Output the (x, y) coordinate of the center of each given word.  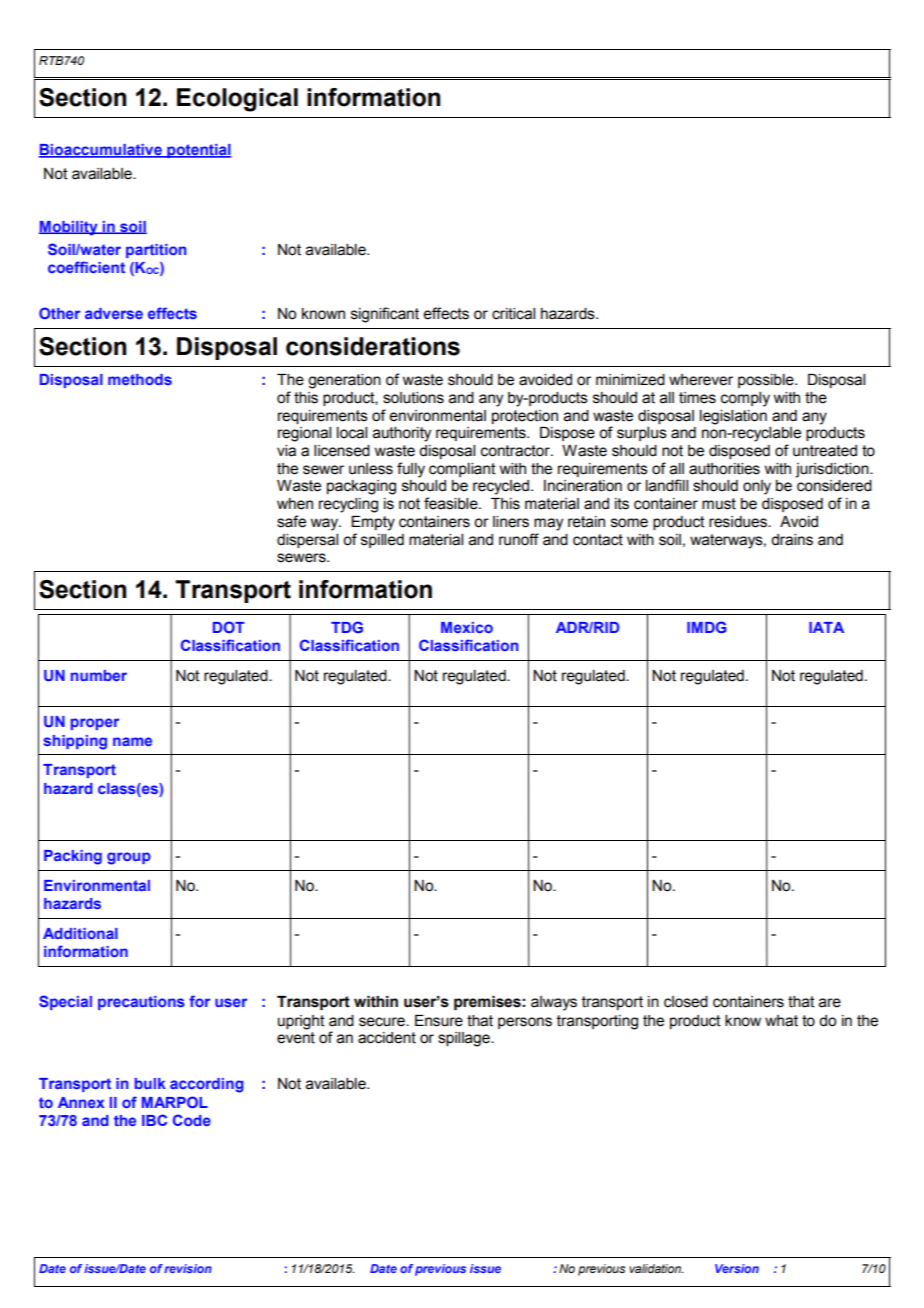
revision (188, 1268)
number (99, 675)
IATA (826, 627)
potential (198, 151)
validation (656, 1268)
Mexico (467, 627)
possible (767, 381)
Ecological (237, 100)
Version (737, 1268)
